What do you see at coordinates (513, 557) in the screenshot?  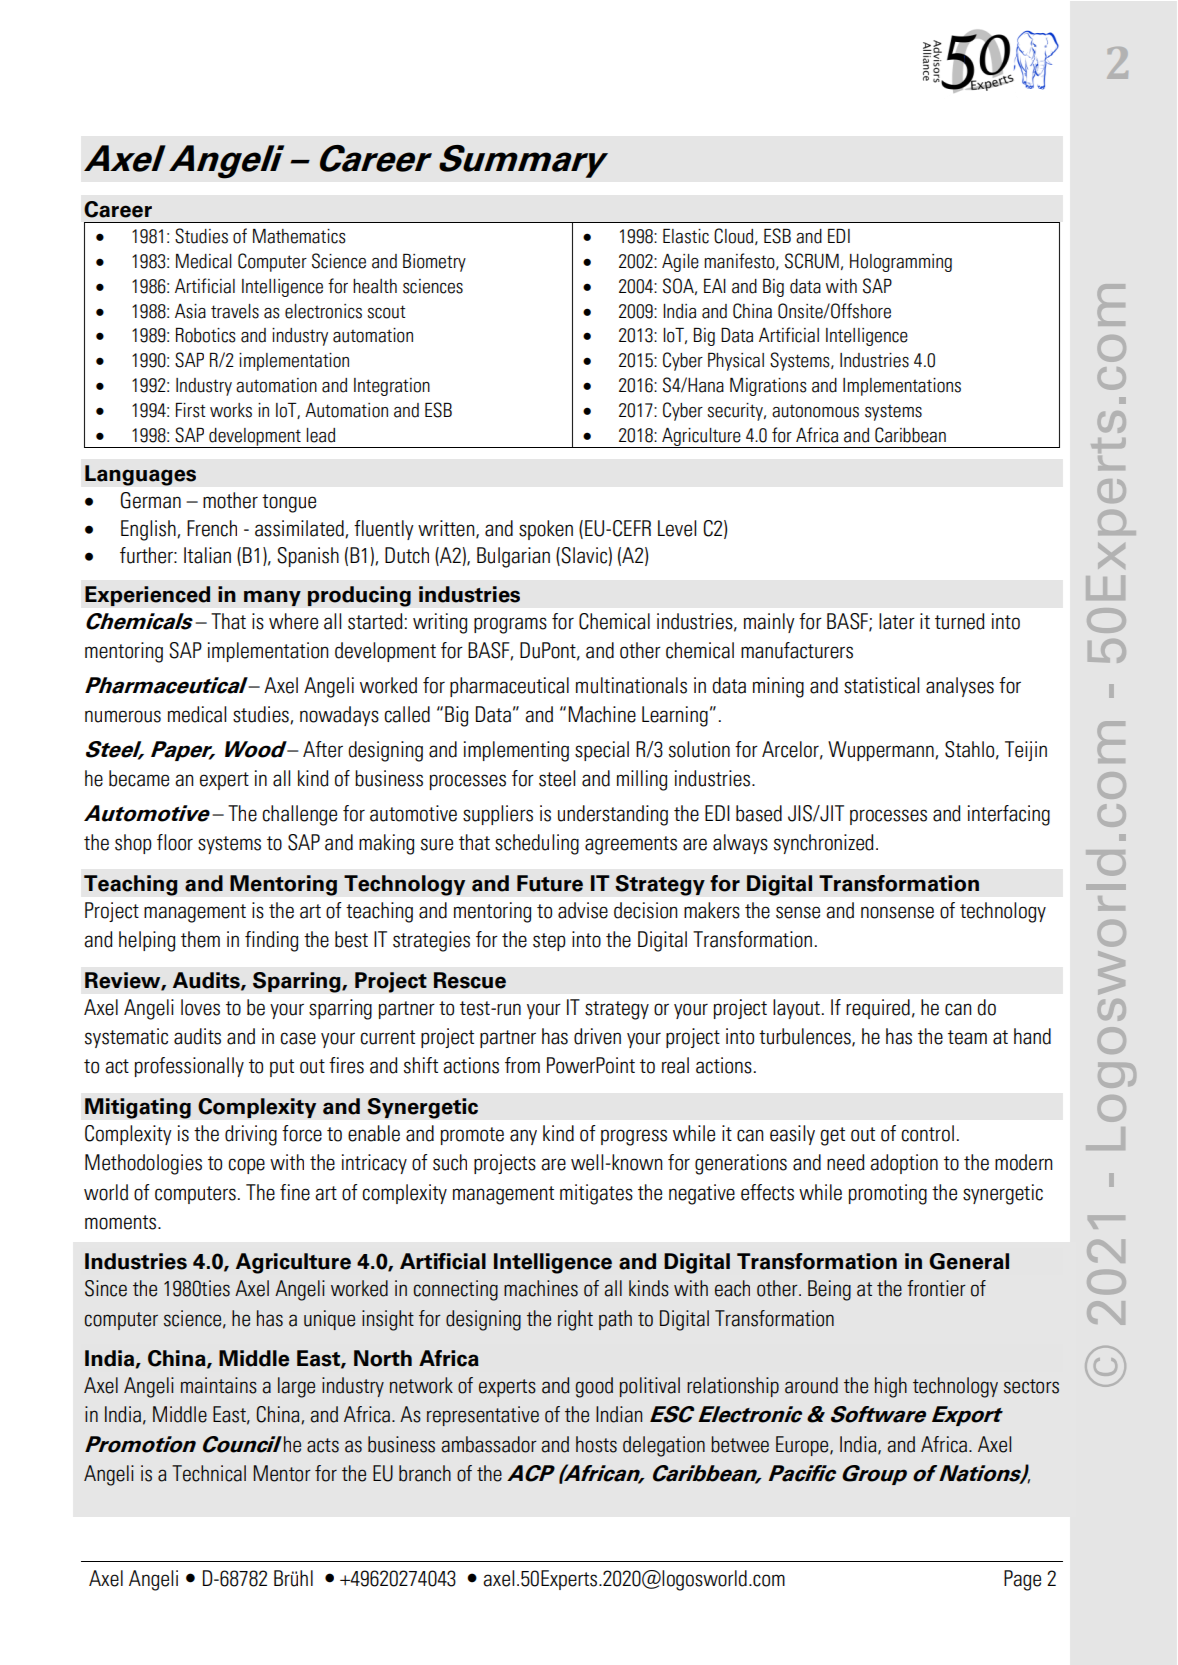 I see `Bulgarian` at bounding box center [513, 557].
